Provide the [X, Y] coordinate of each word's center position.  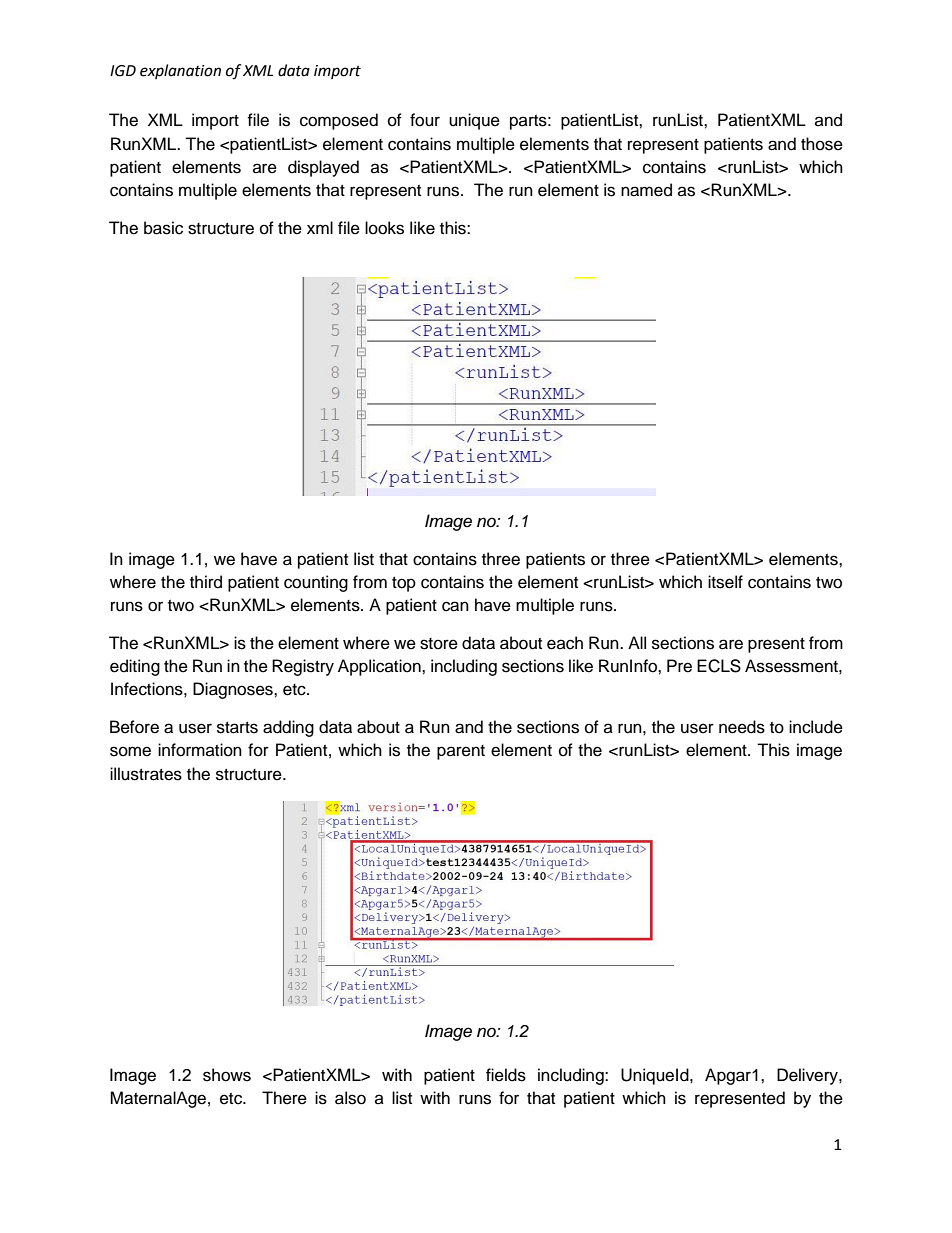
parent [461, 752]
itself [725, 582]
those [822, 144]
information [200, 750]
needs [742, 727]
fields [506, 1075]
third [206, 582]
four [425, 120]
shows [227, 1075]
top [404, 584]
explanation [180, 71]
